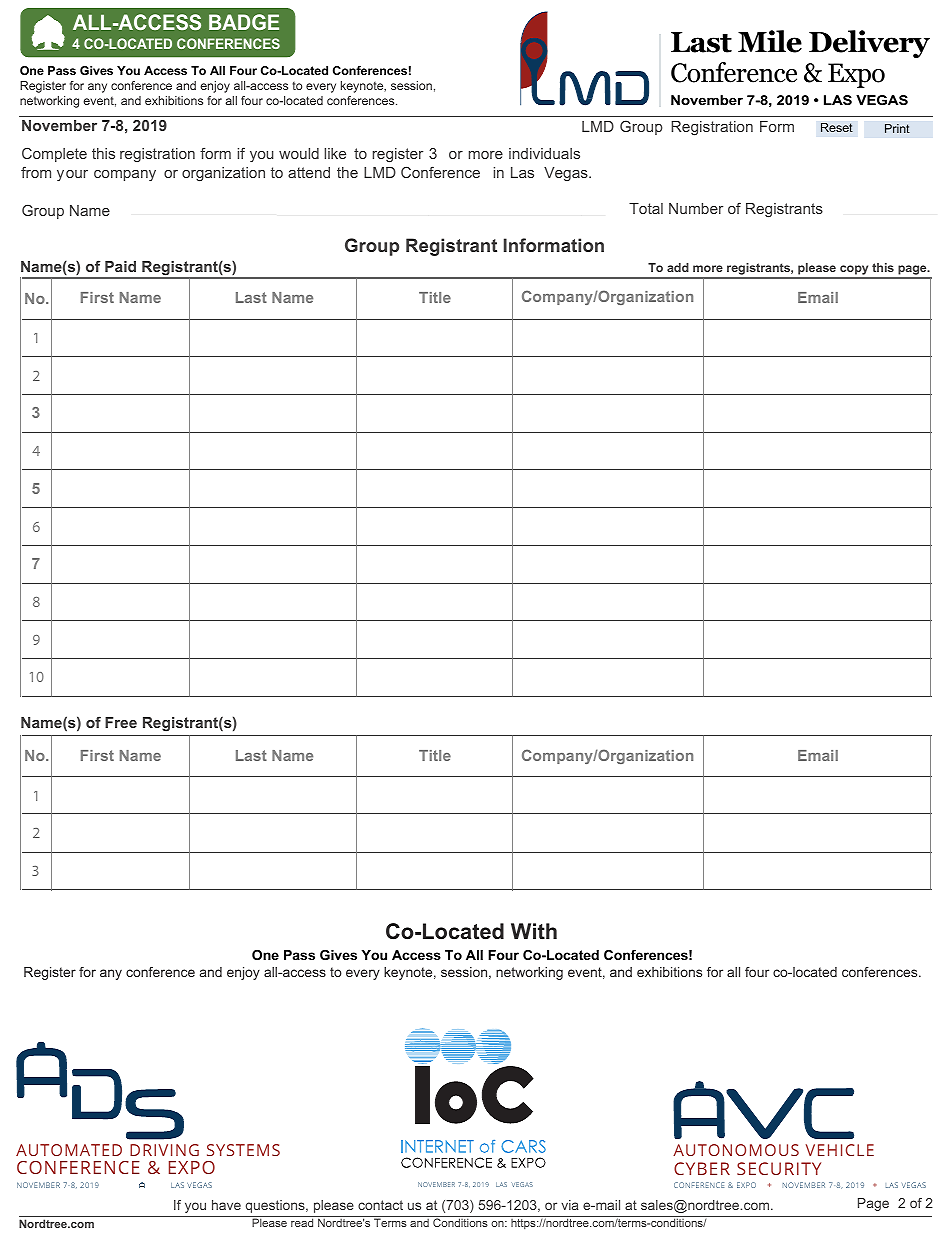 The image size is (952, 1233). I want to click on VEHICLE, so click(840, 1150).
